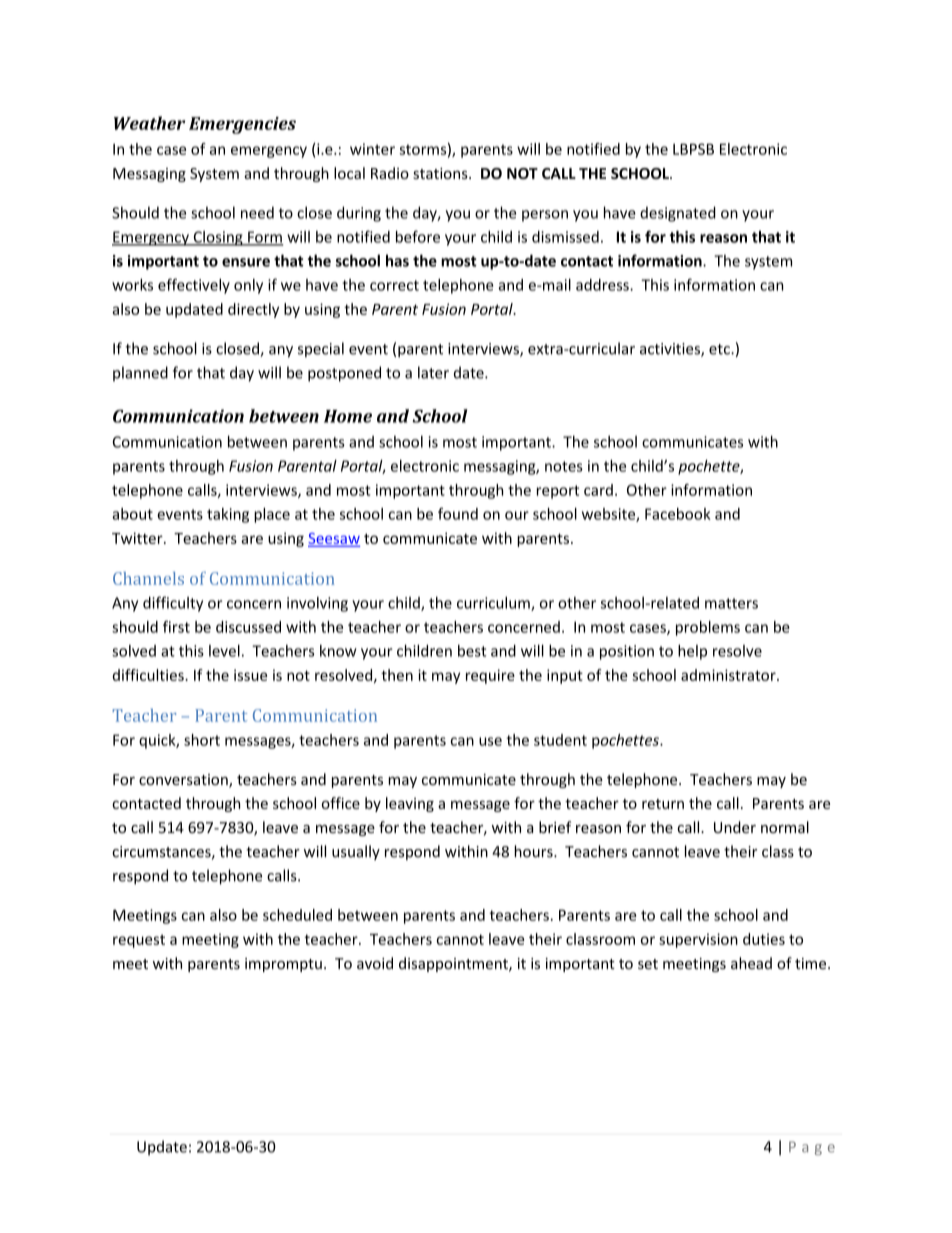  What do you see at coordinates (708, 628) in the screenshot?
I see `problems` at bounding box center [708, 628].
